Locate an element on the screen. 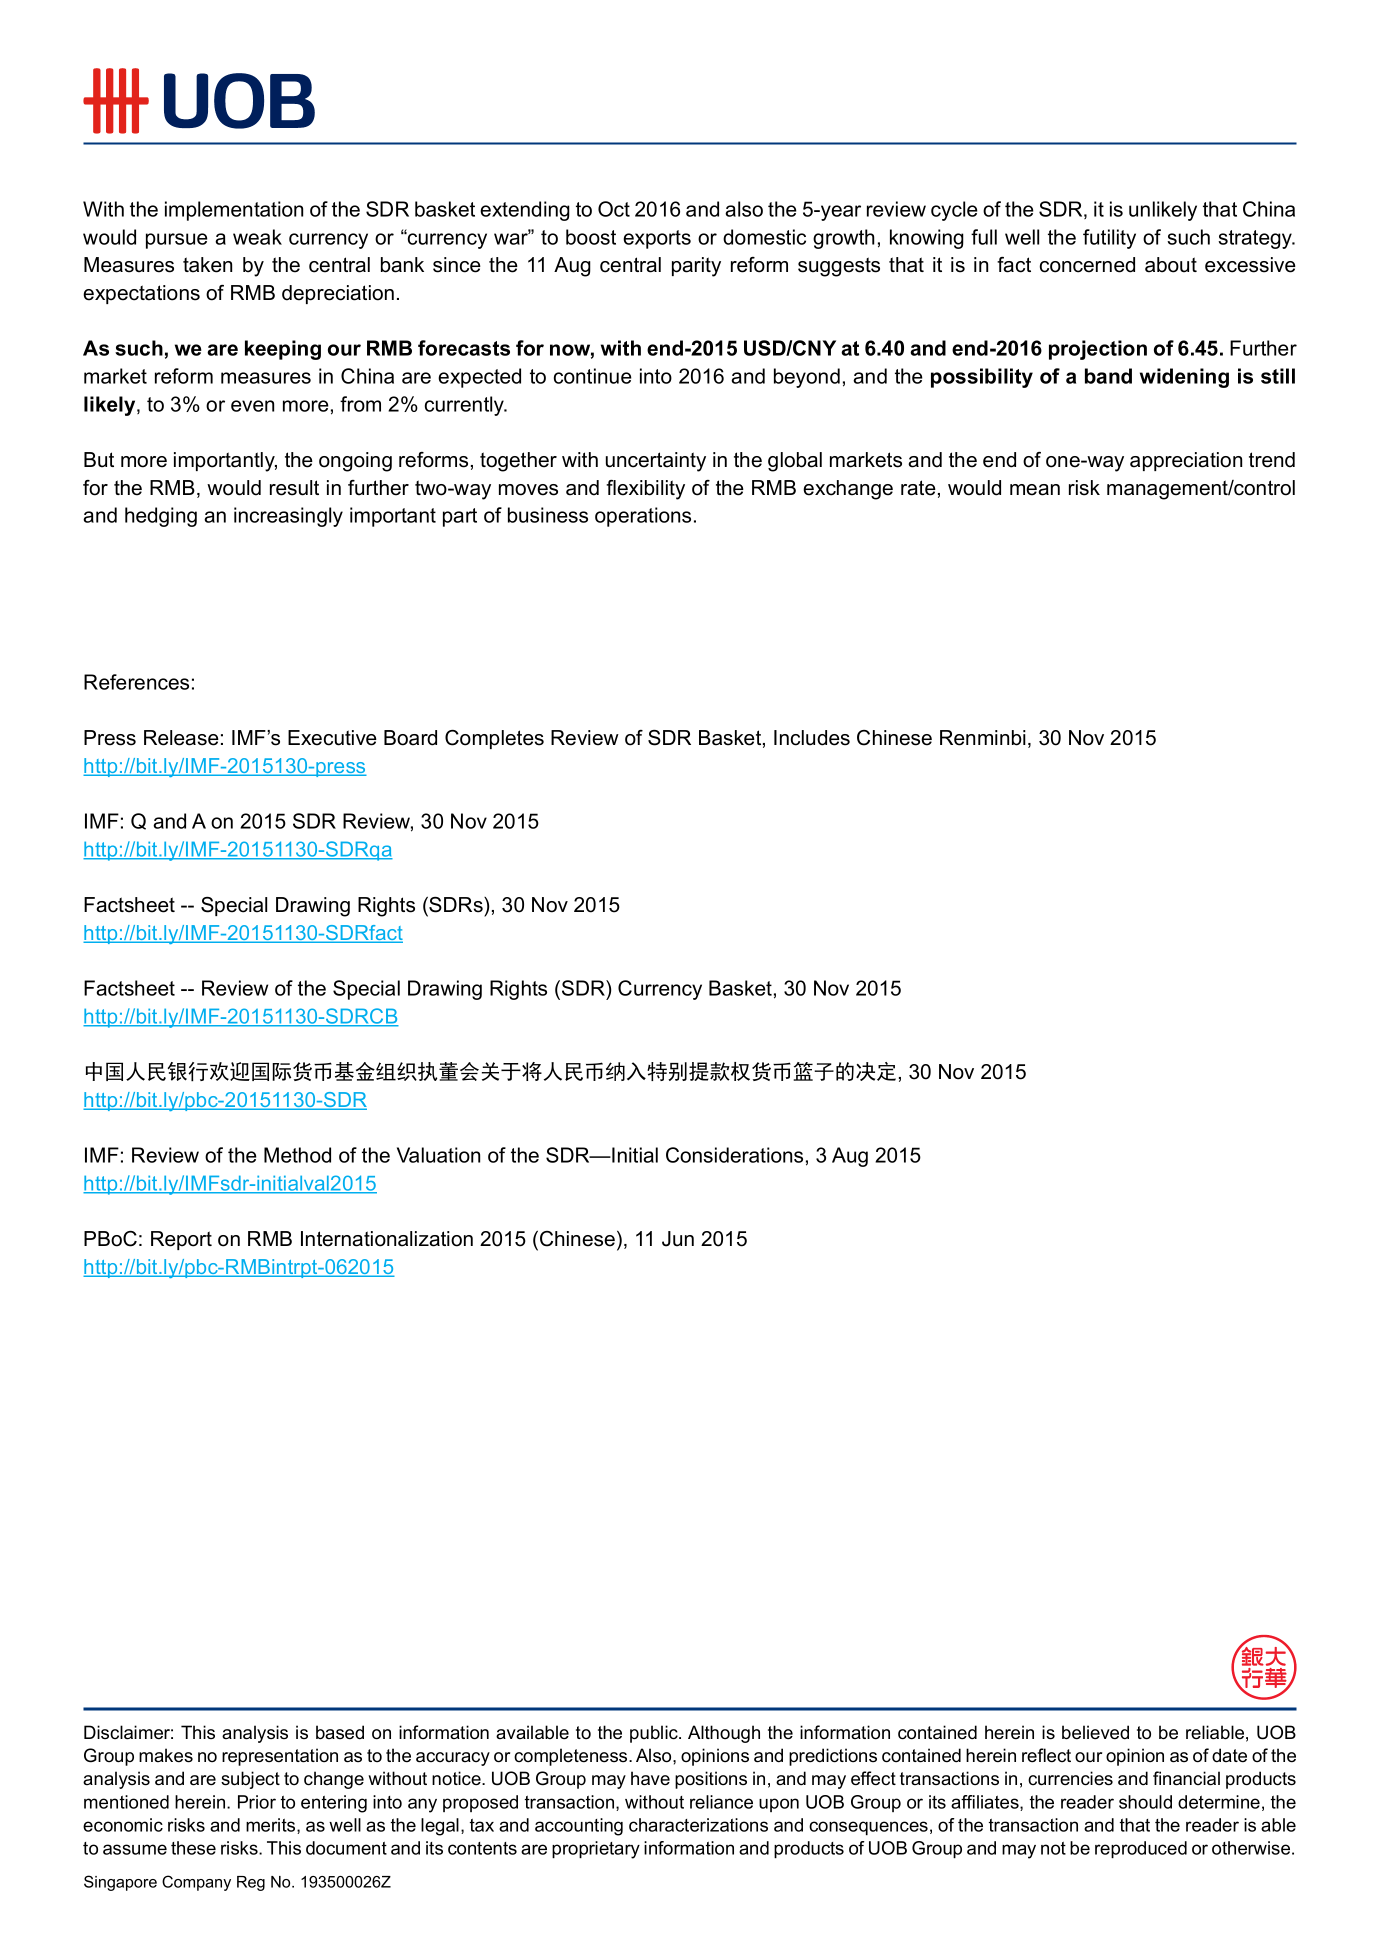  Jun is located at coordinates (678, 1239).
